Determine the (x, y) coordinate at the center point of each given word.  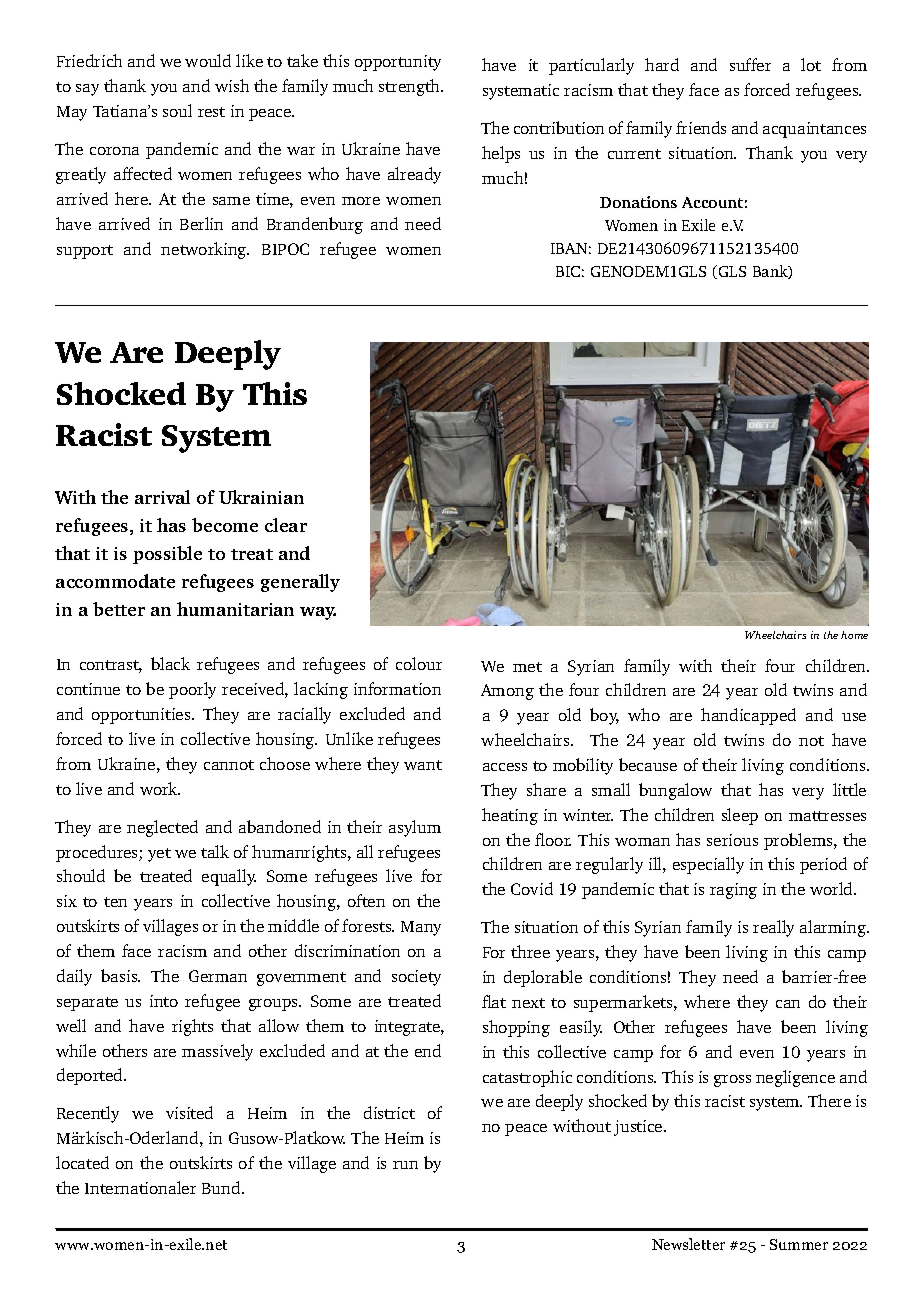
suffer (750, 64)
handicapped (748, 716)
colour (419, 663)
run (405, 1165)
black (170, 663)
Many (421, 928)
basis (120, 975)
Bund (222, 1187)
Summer (799, 1244)
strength (411, 87)
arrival (162, 497)
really (773, 928)
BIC (568, 271)
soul (177, 110)
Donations (638, 202)
